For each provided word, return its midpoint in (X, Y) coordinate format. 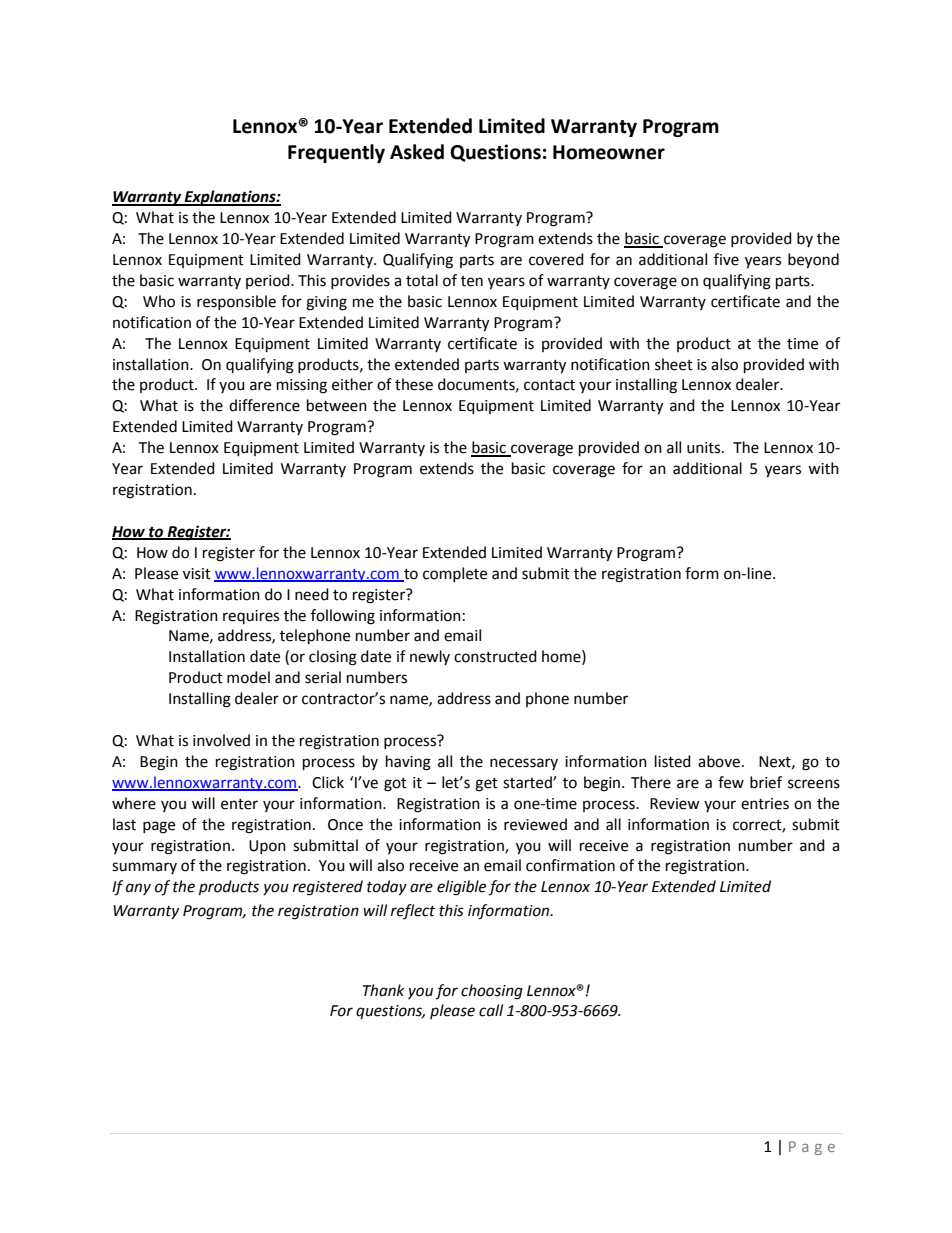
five (726, 259)
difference (264, 405)
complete (455, 574)
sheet (674, 364)
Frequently (336, 153)
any (138, 889)
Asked (417, 152)
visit (197, 574)
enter (239, 804)
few (731, 782)
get (486, 785)
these (414, 384)
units (705, 448)
